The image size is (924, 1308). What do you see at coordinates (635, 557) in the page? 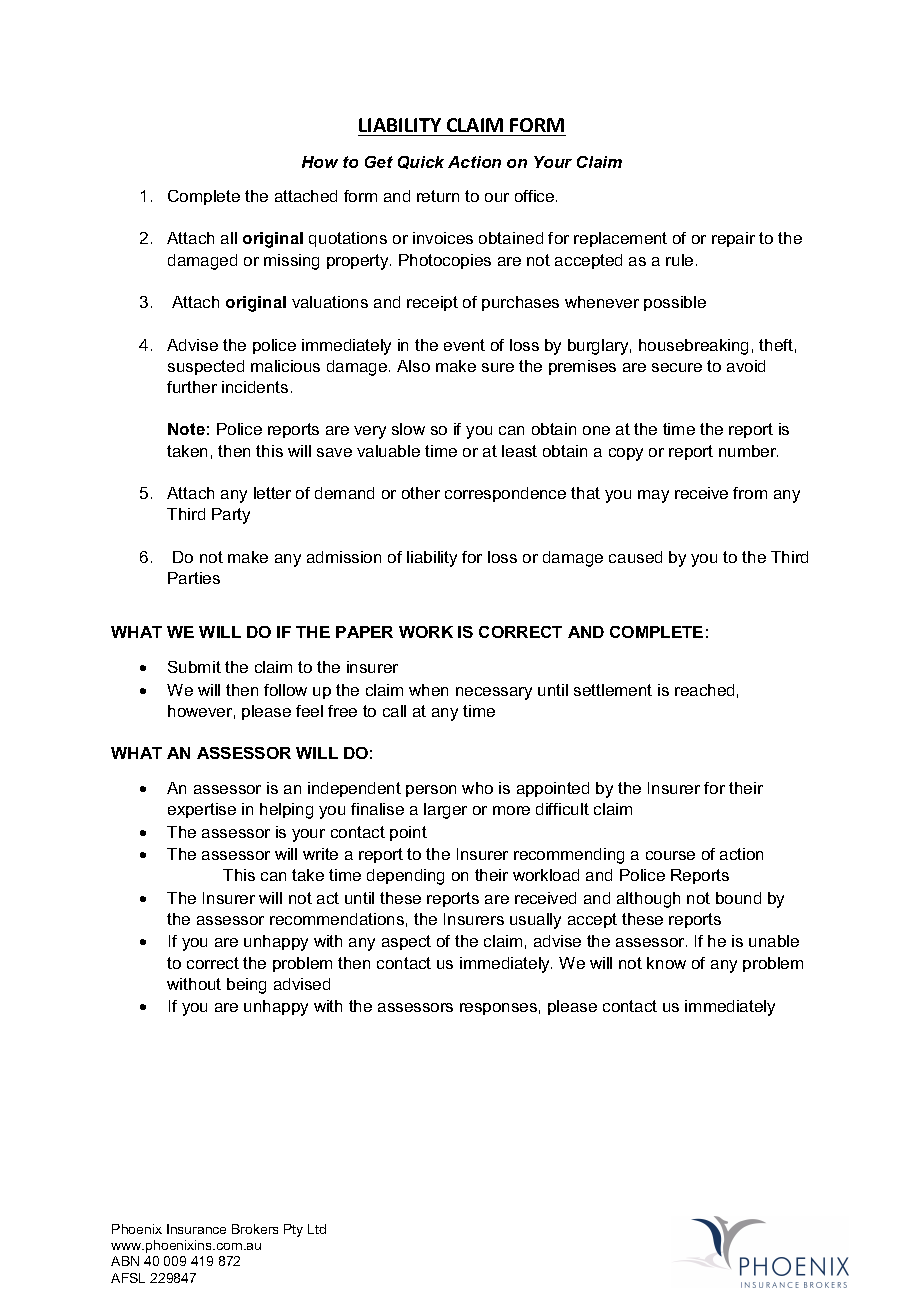
I see `caused` at bounding box center [635, 557].
